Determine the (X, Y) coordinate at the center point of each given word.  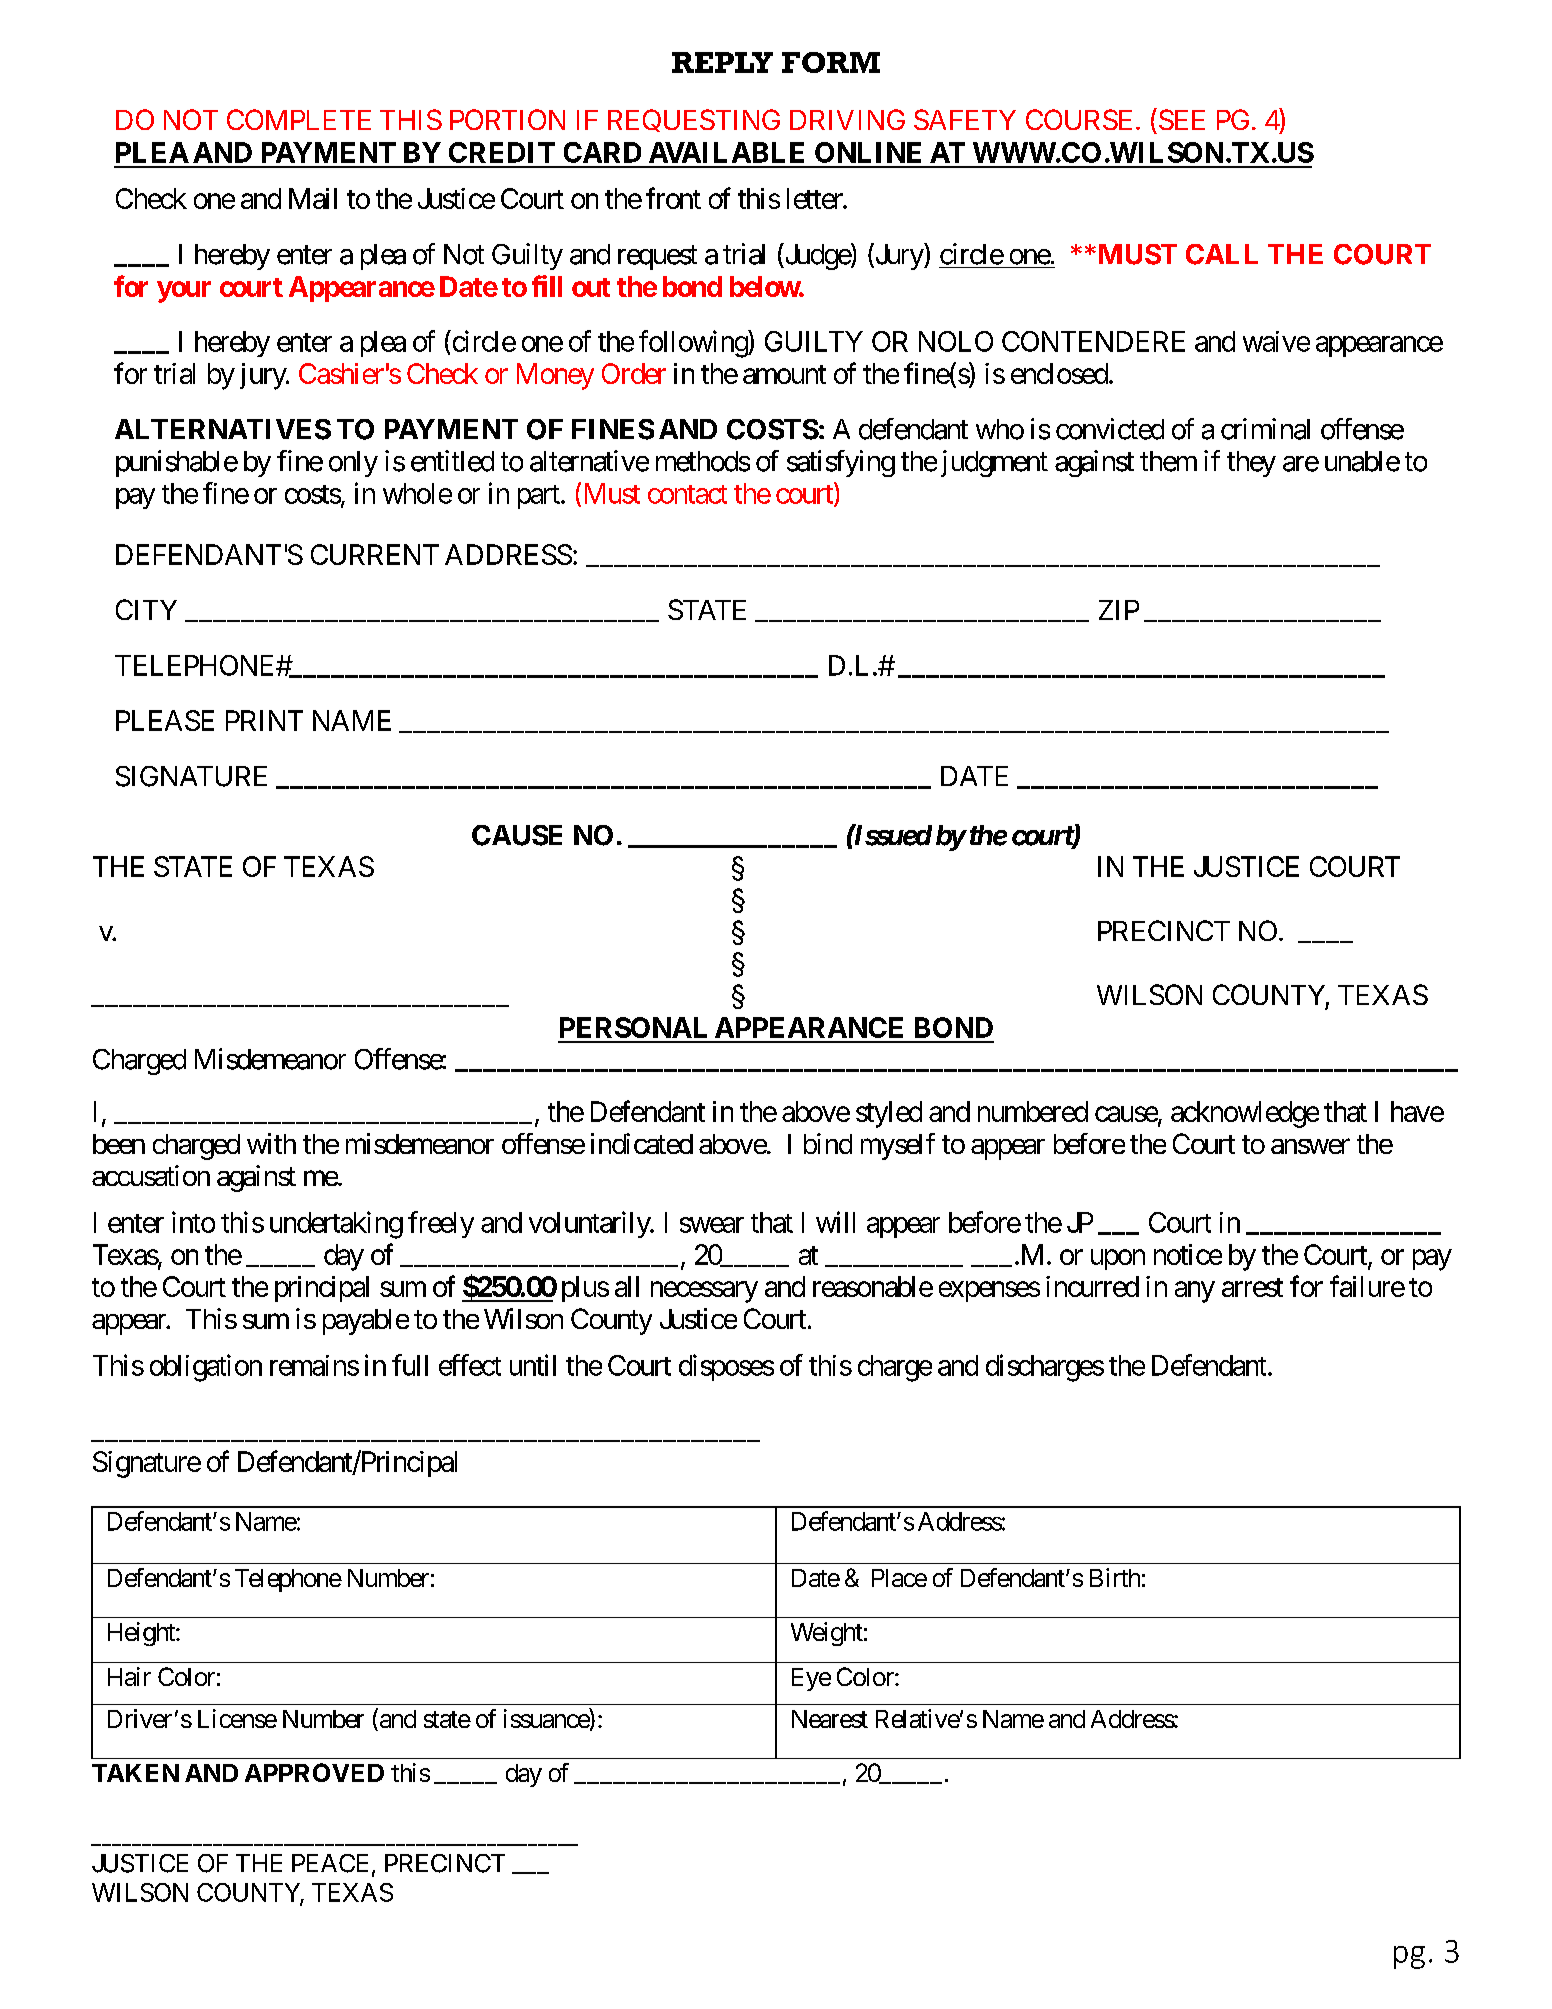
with (271, 1143)
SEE (1182, 119)
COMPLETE (299, 119)
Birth (1115, 1577)
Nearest (830, 1719)
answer (1310, 1146)
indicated (642, 1143)
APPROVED (314, 1772)
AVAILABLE (726, 152)
